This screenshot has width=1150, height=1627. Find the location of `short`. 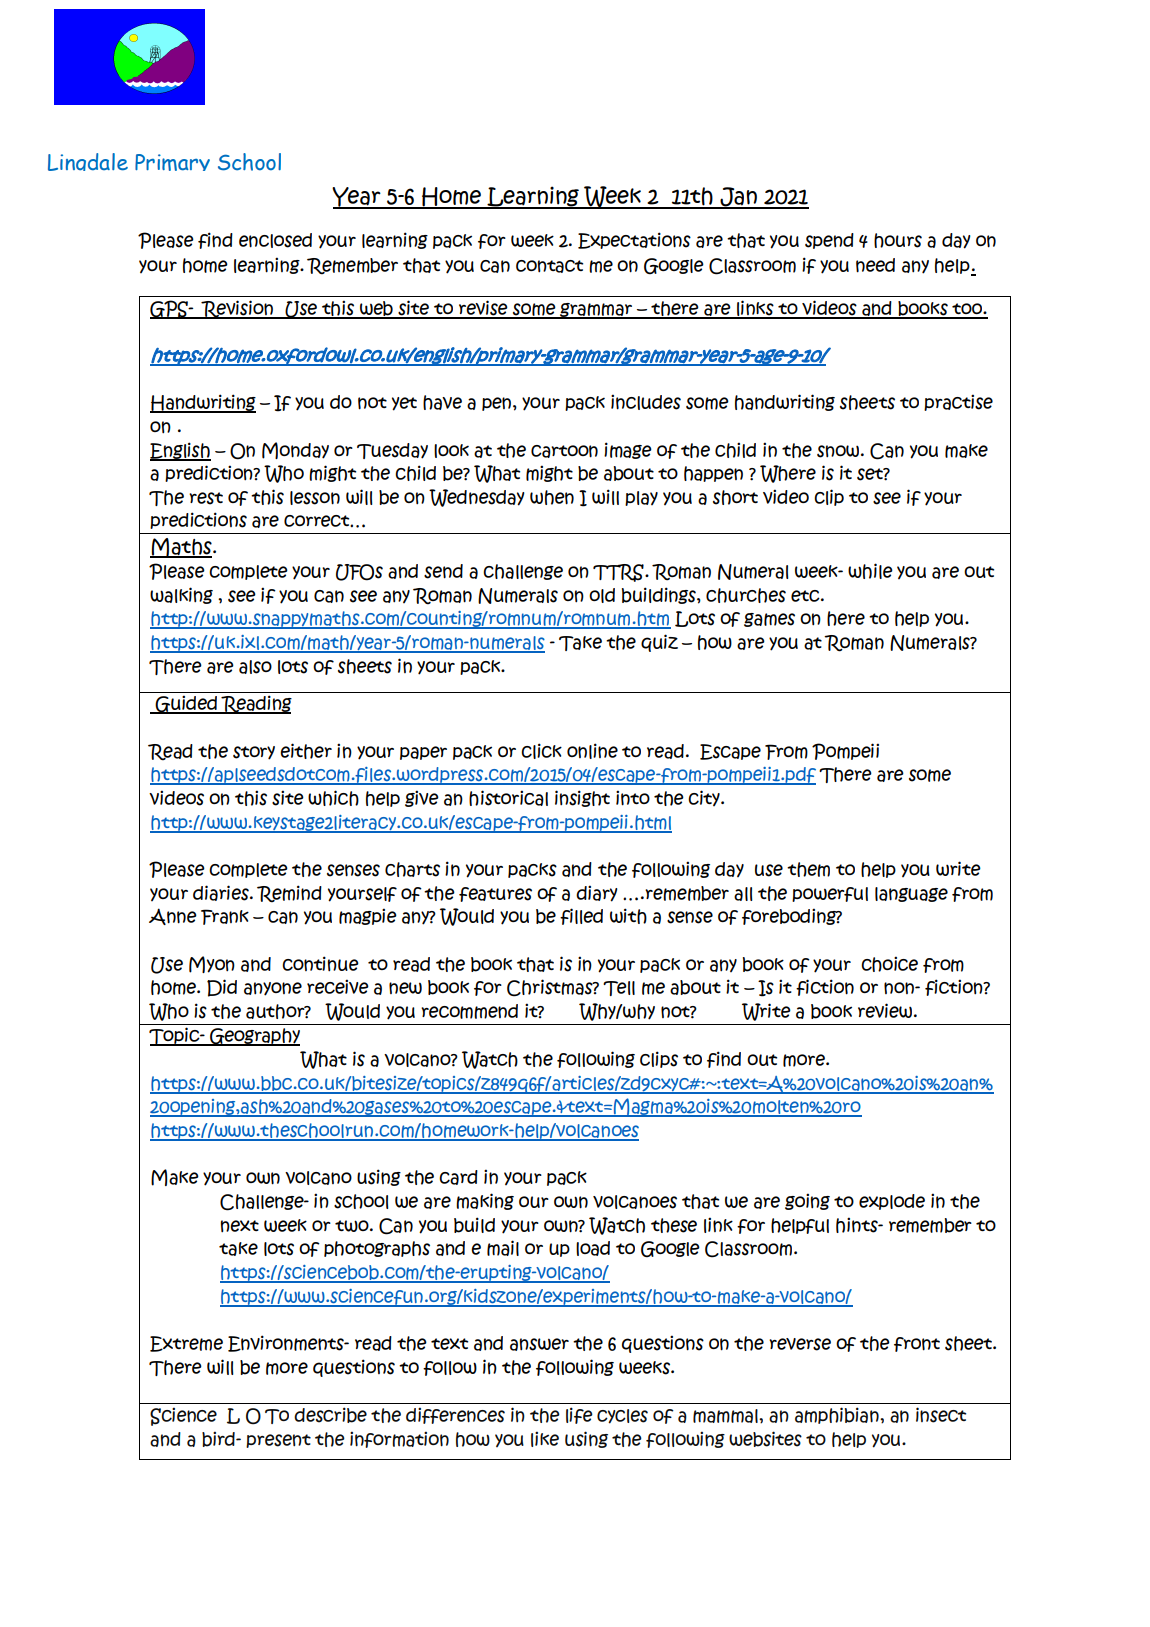

short is located at coordinates (735, 497).
